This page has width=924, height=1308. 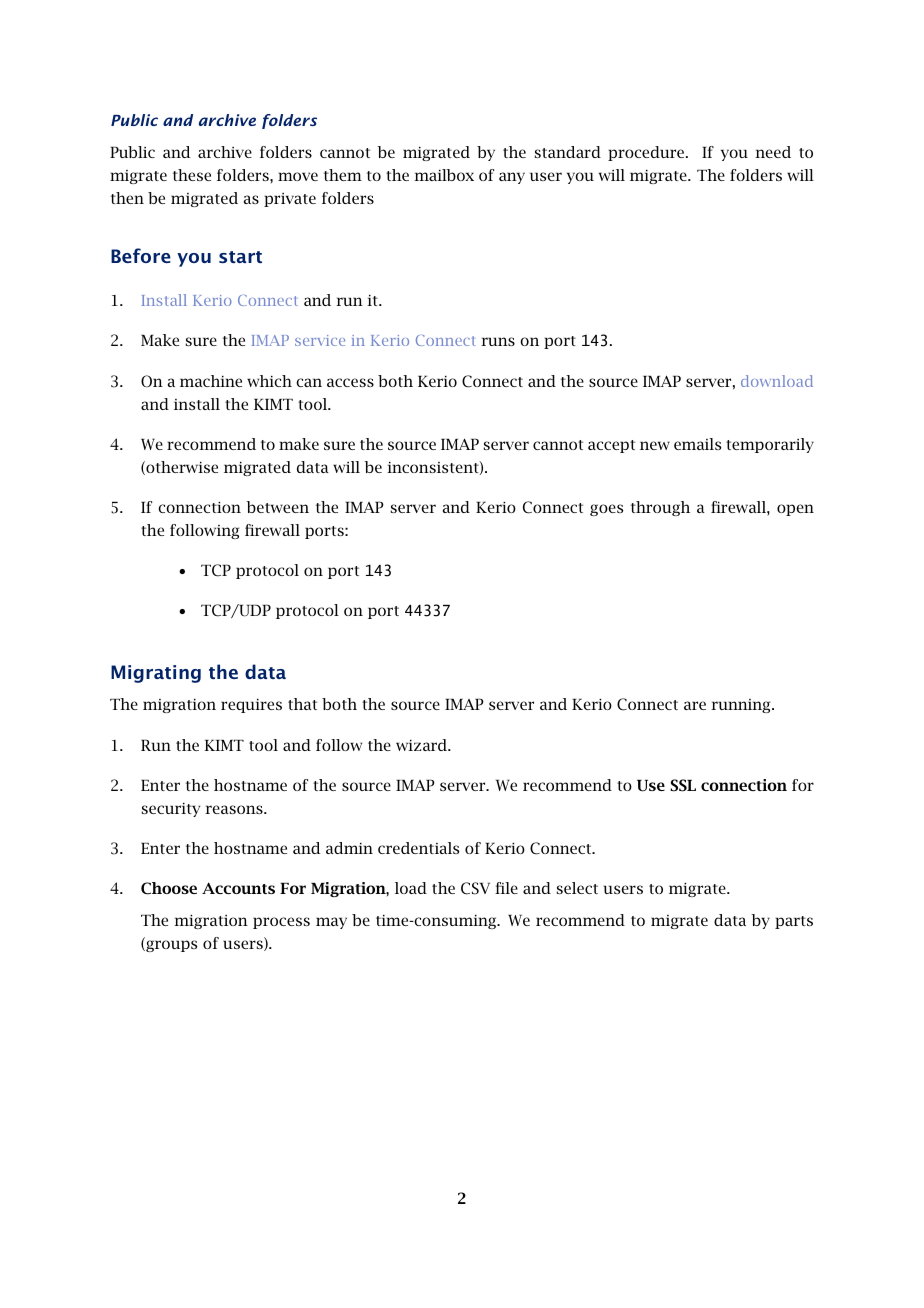 I want to click on need, so click(x=773, y=152).
